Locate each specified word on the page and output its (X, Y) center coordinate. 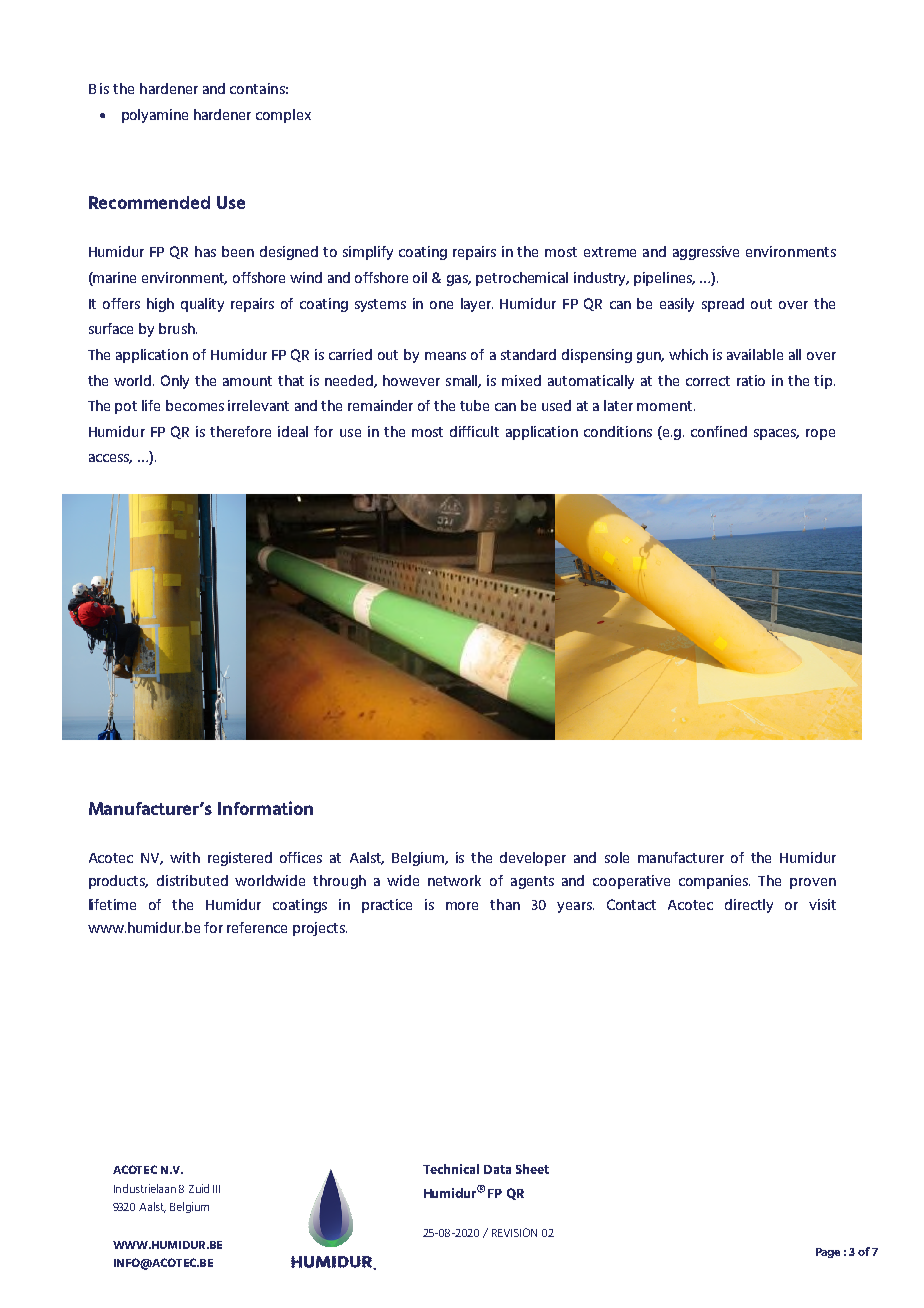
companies (714, 882)
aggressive (706, 253)
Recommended (149, 202)
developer (533, 859)
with (185, 857)
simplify (368, 253)
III (216, 1189)
